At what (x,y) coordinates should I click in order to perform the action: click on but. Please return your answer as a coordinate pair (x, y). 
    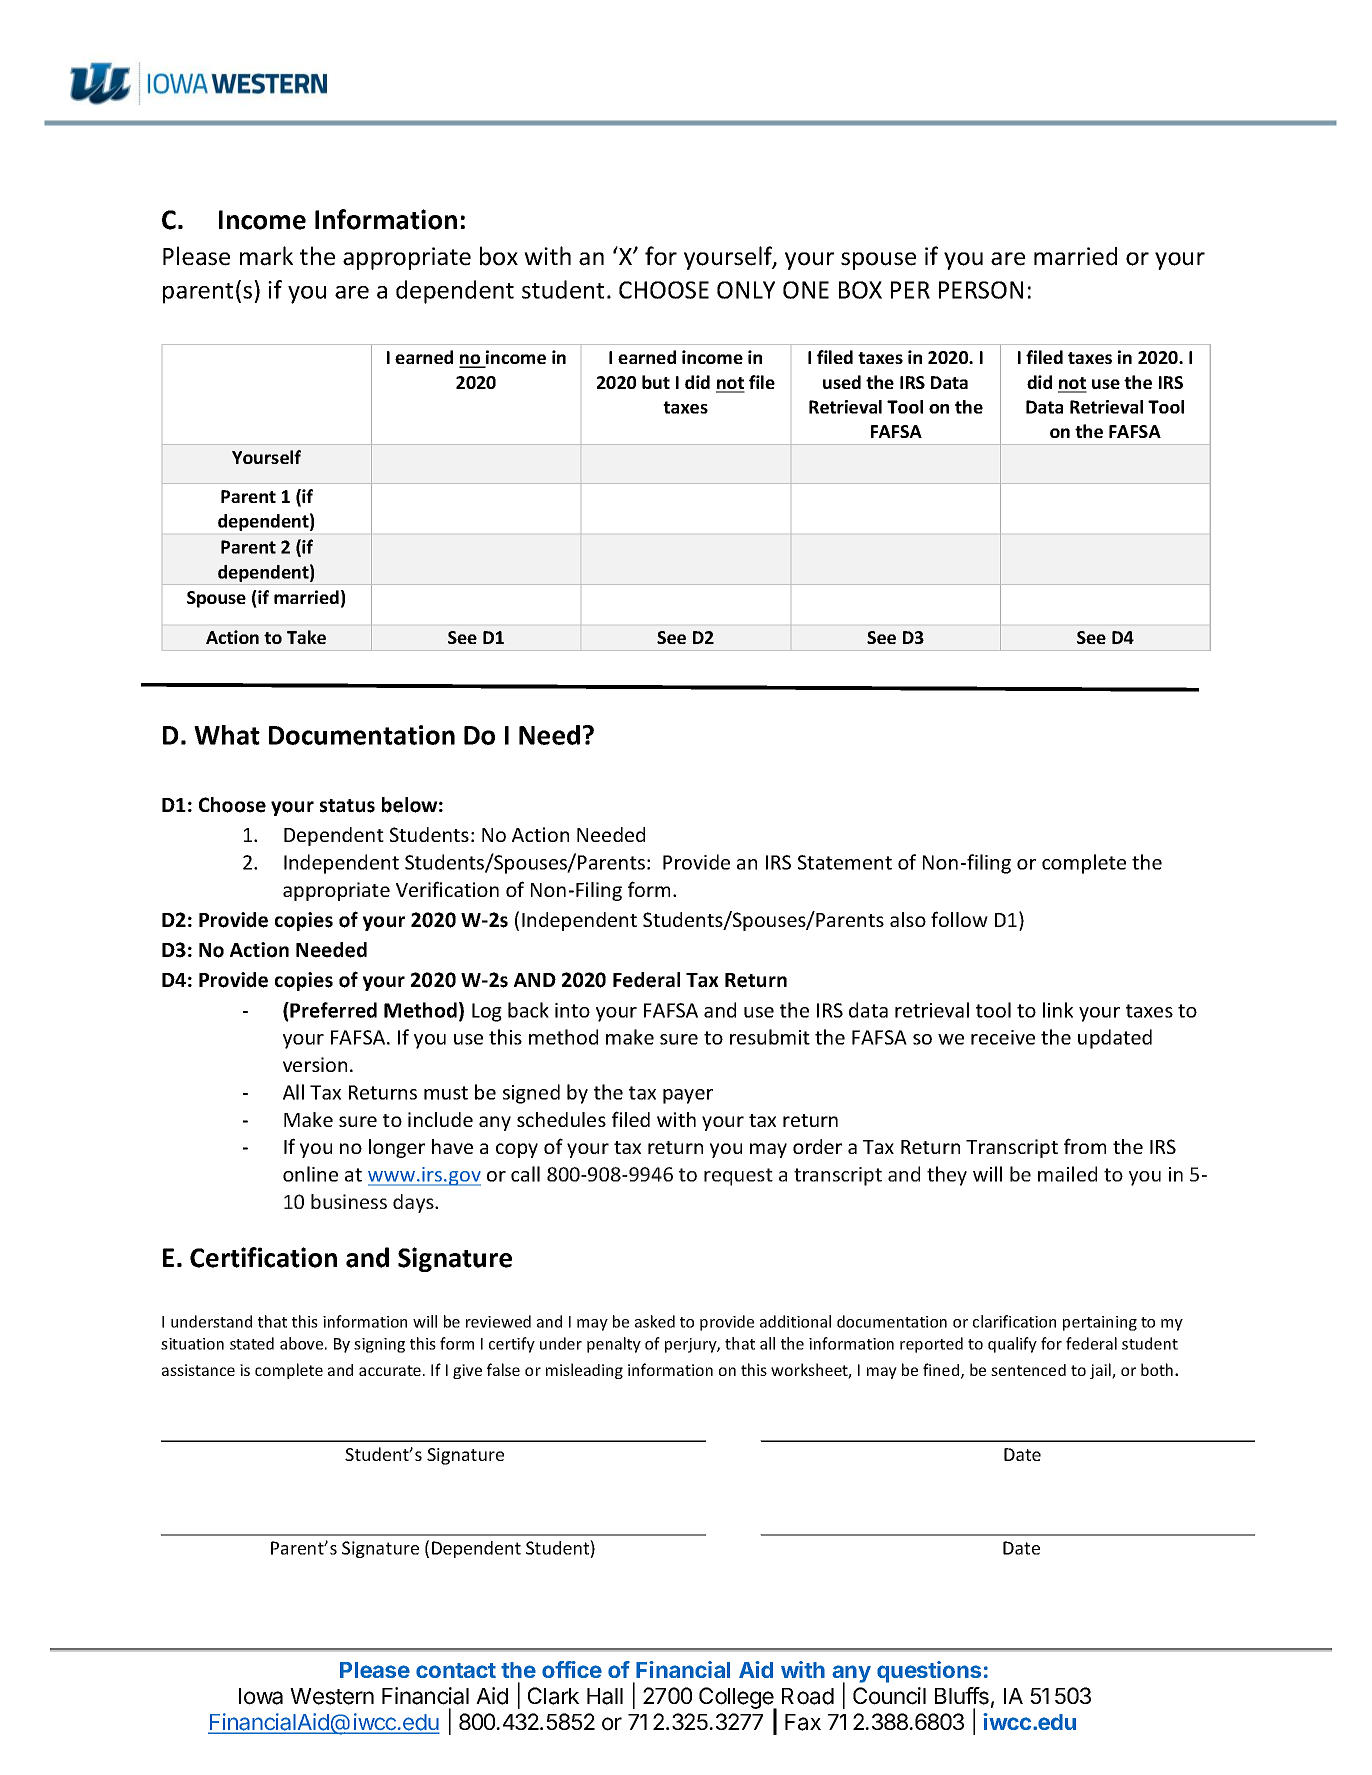
    Looking at the image, I should click on (656, 382).
